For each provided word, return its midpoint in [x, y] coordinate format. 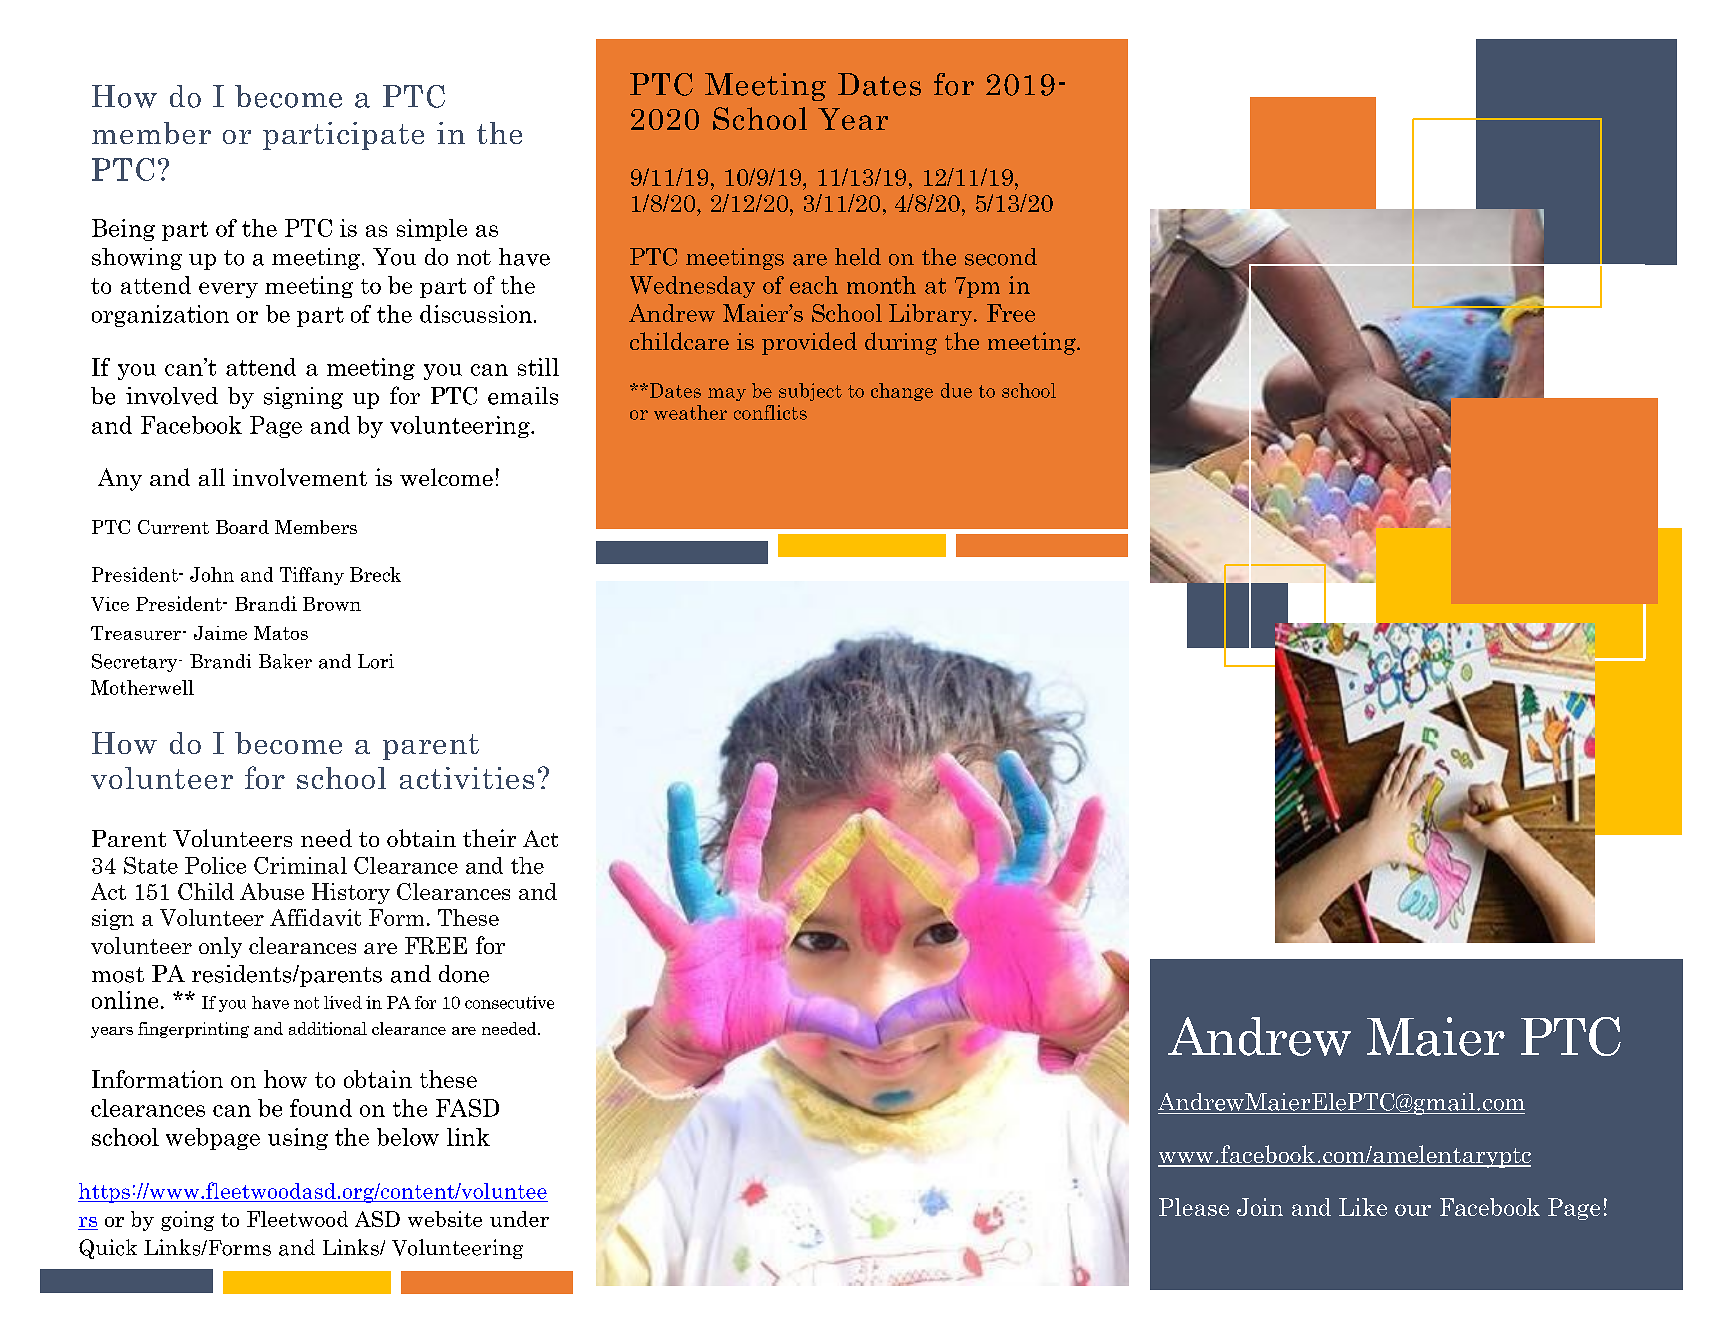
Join [1260, 1207]
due [956, 390]
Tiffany [312, 576]
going [187, 1221]
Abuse [272, 891]
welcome [446, 477]
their [489, 838]
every [228, 290]
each [814, 285]
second [1001, 257]
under [519, 1219]
